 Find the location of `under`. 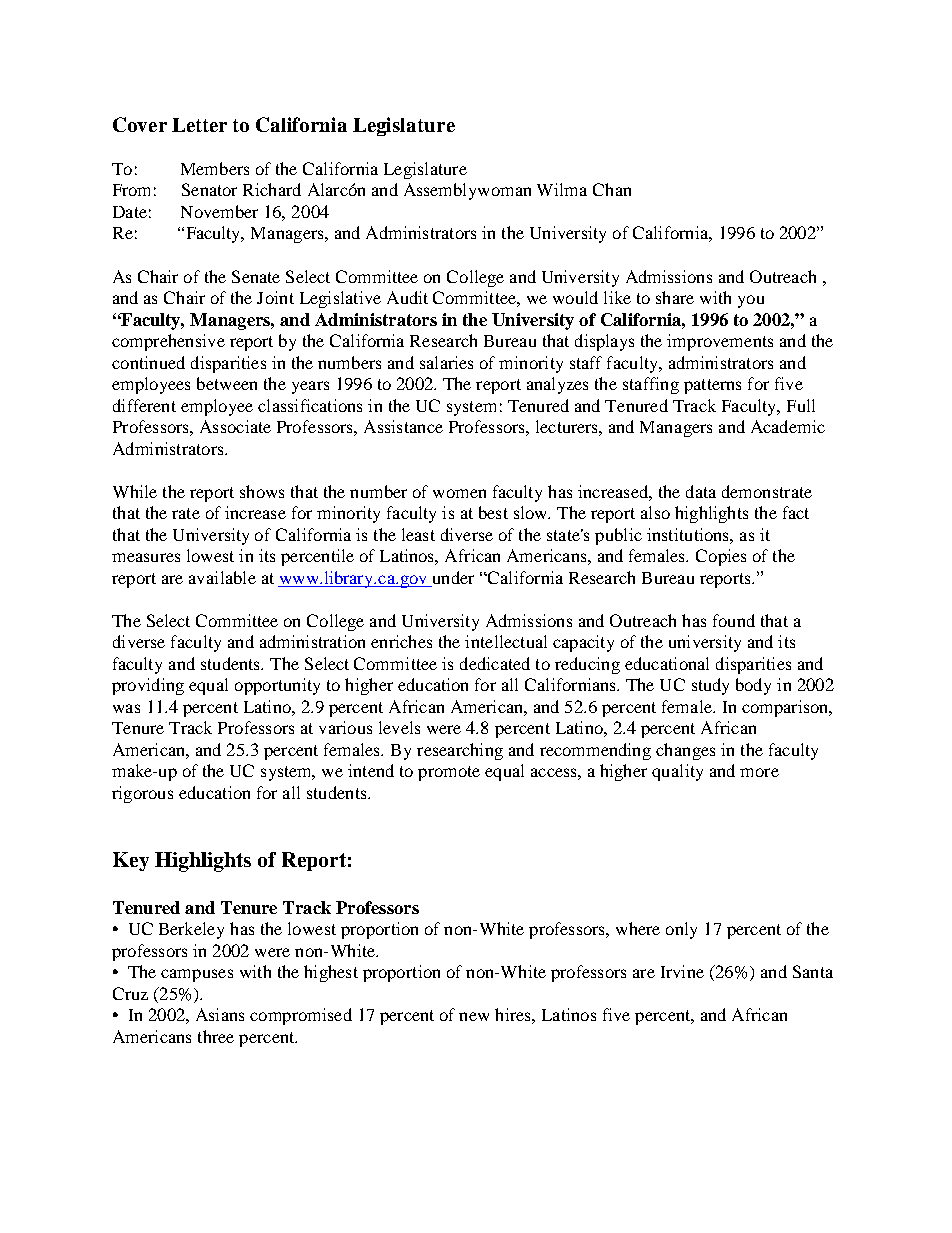

under is located at coordinates (453, 577).
